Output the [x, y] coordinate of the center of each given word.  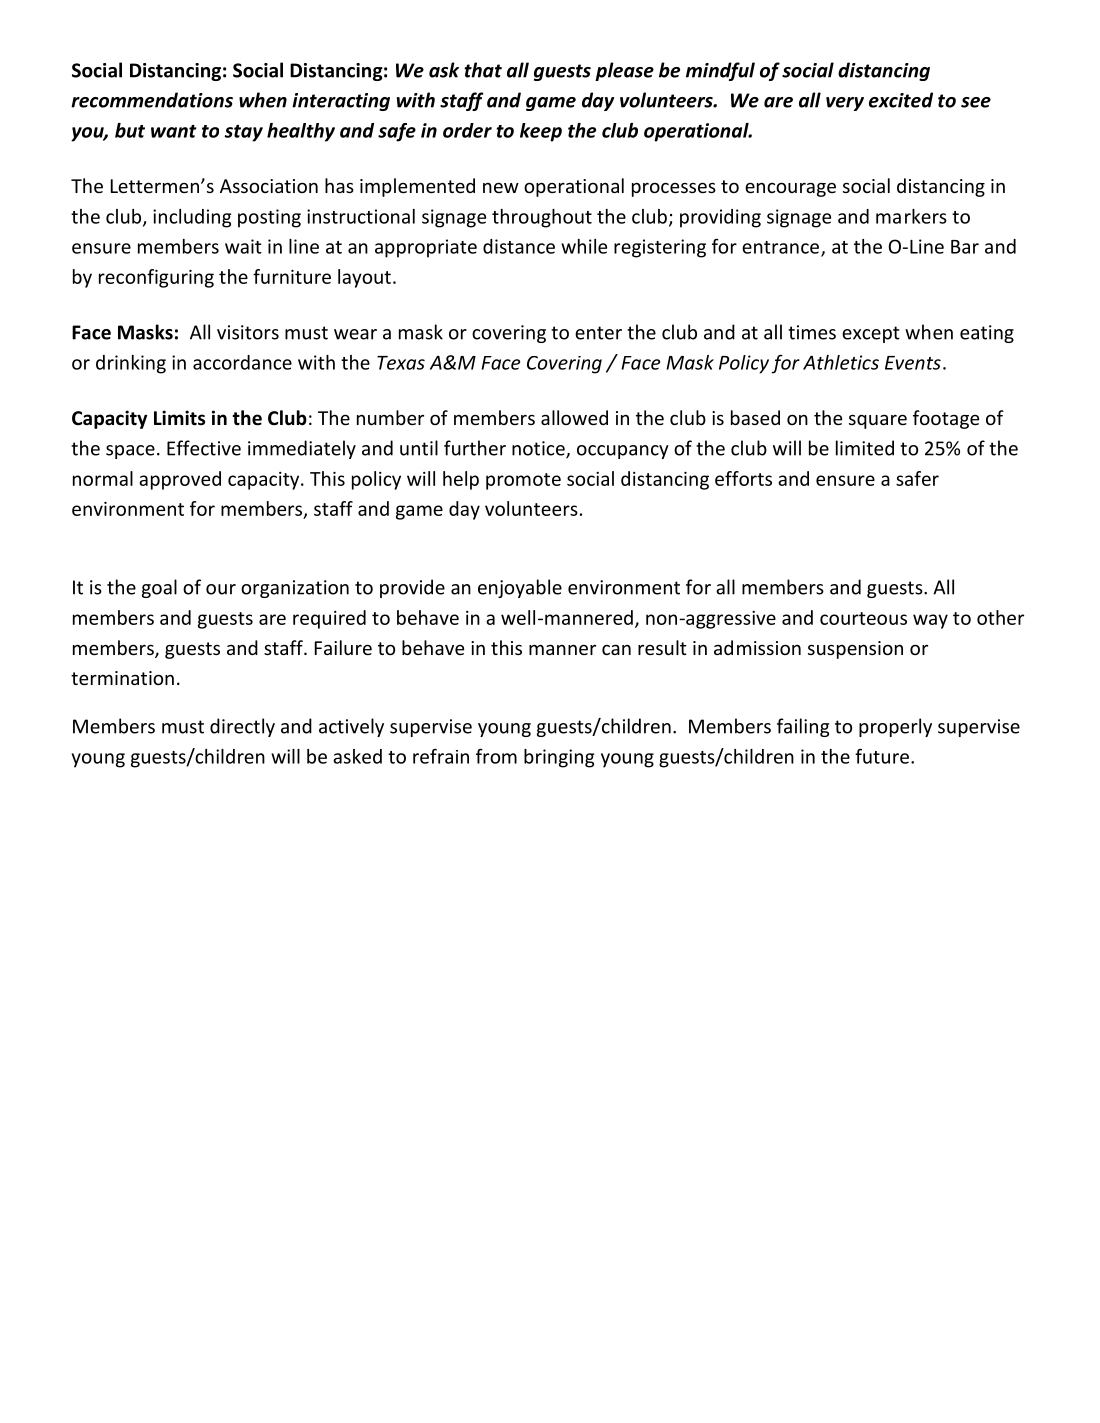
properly [895, 727]
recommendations [152, 100]
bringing [559, 758]
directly [242, 727]
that [483, 70]
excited [901, 100]
